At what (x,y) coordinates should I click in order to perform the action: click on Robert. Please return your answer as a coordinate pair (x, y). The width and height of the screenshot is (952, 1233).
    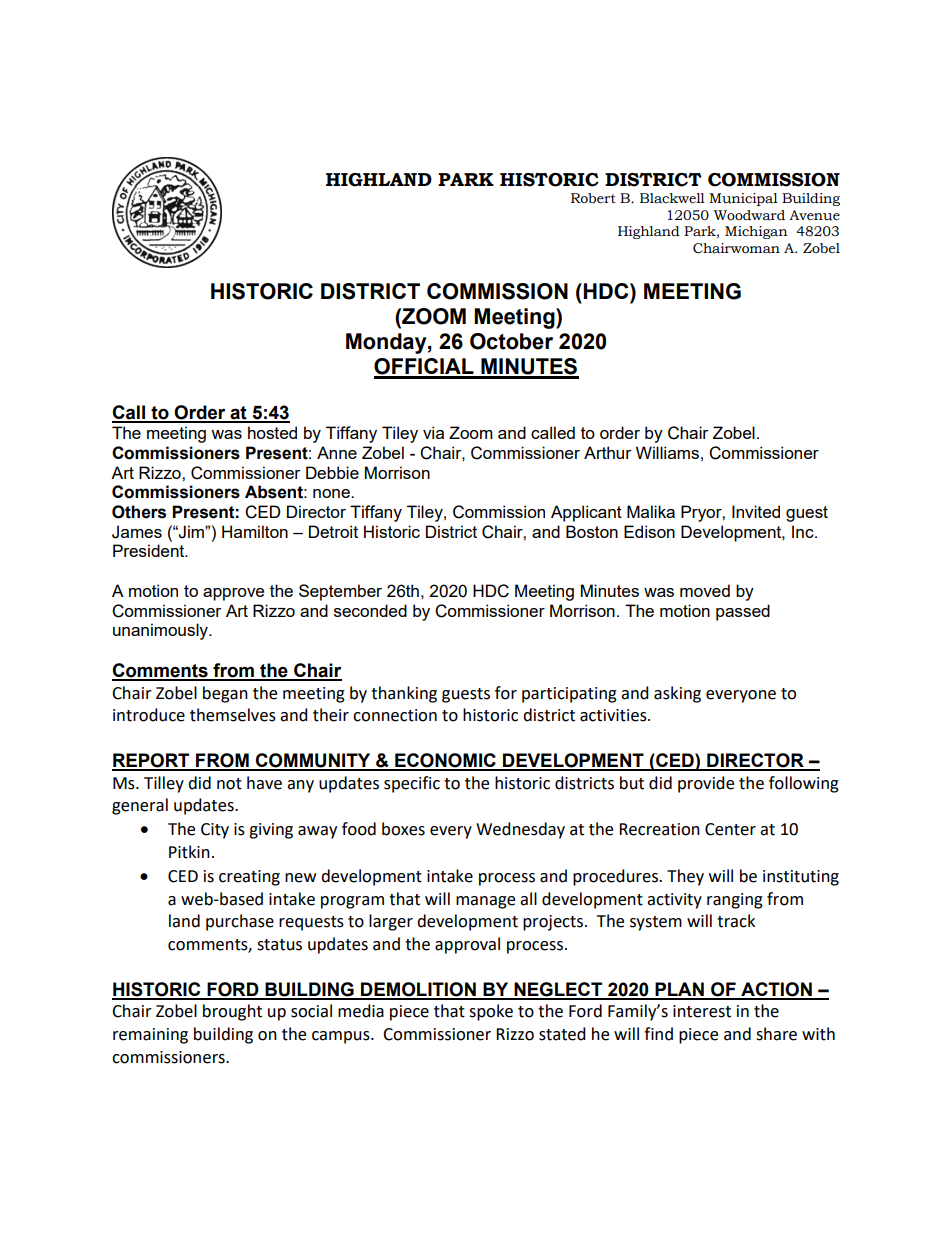
    Looking at the image, I should click on (593, 198).
